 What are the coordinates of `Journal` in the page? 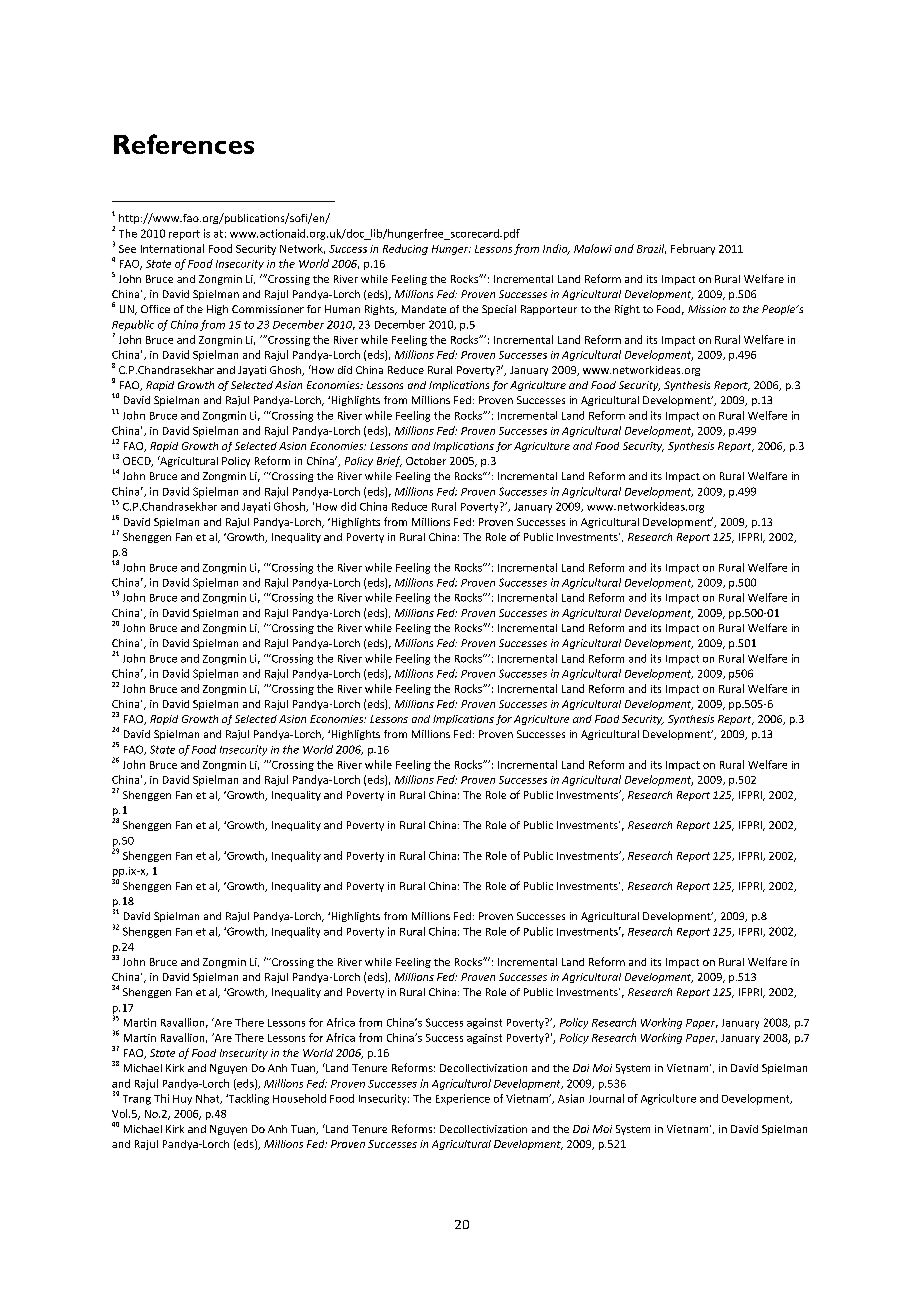 It's located at (606, 1098).
